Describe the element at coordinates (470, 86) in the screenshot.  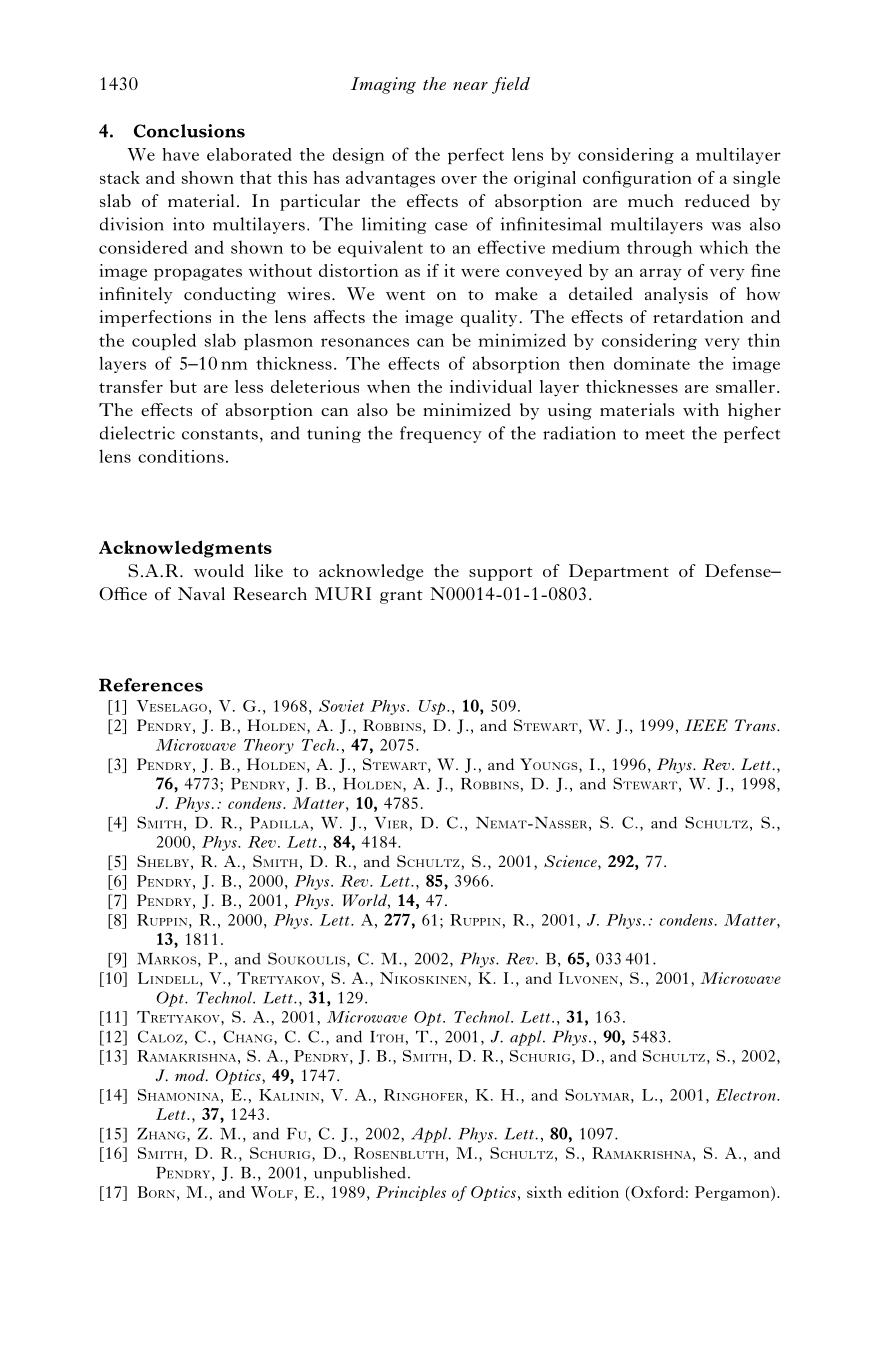
I see `near` at that location.
